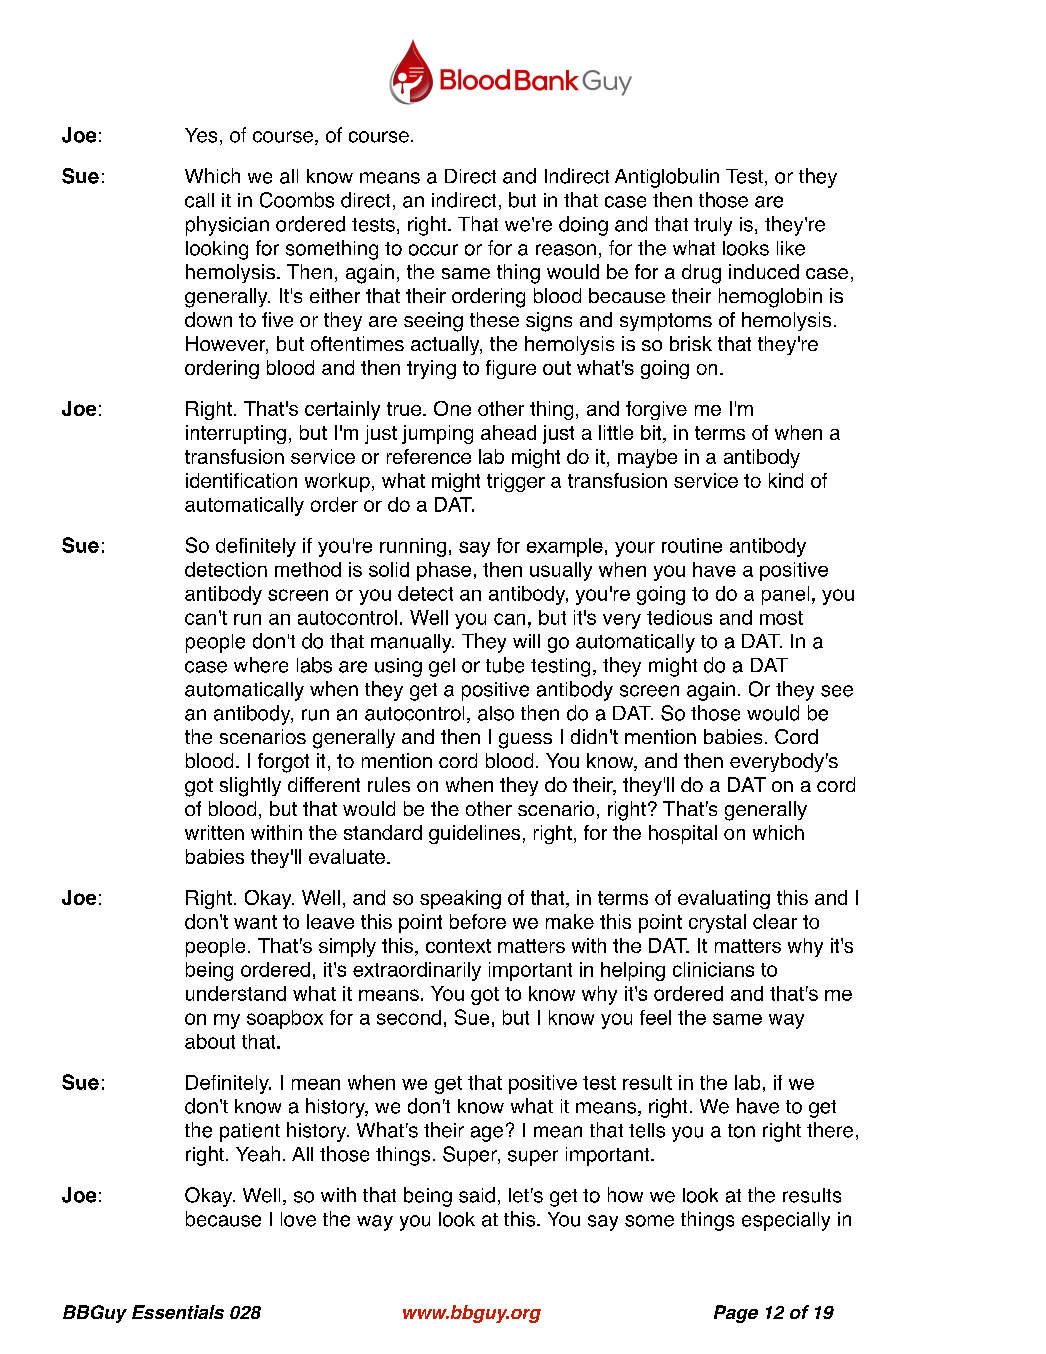  Describe the element at coordinates (458, 946) in the screenshot. I see `context` at that location.
